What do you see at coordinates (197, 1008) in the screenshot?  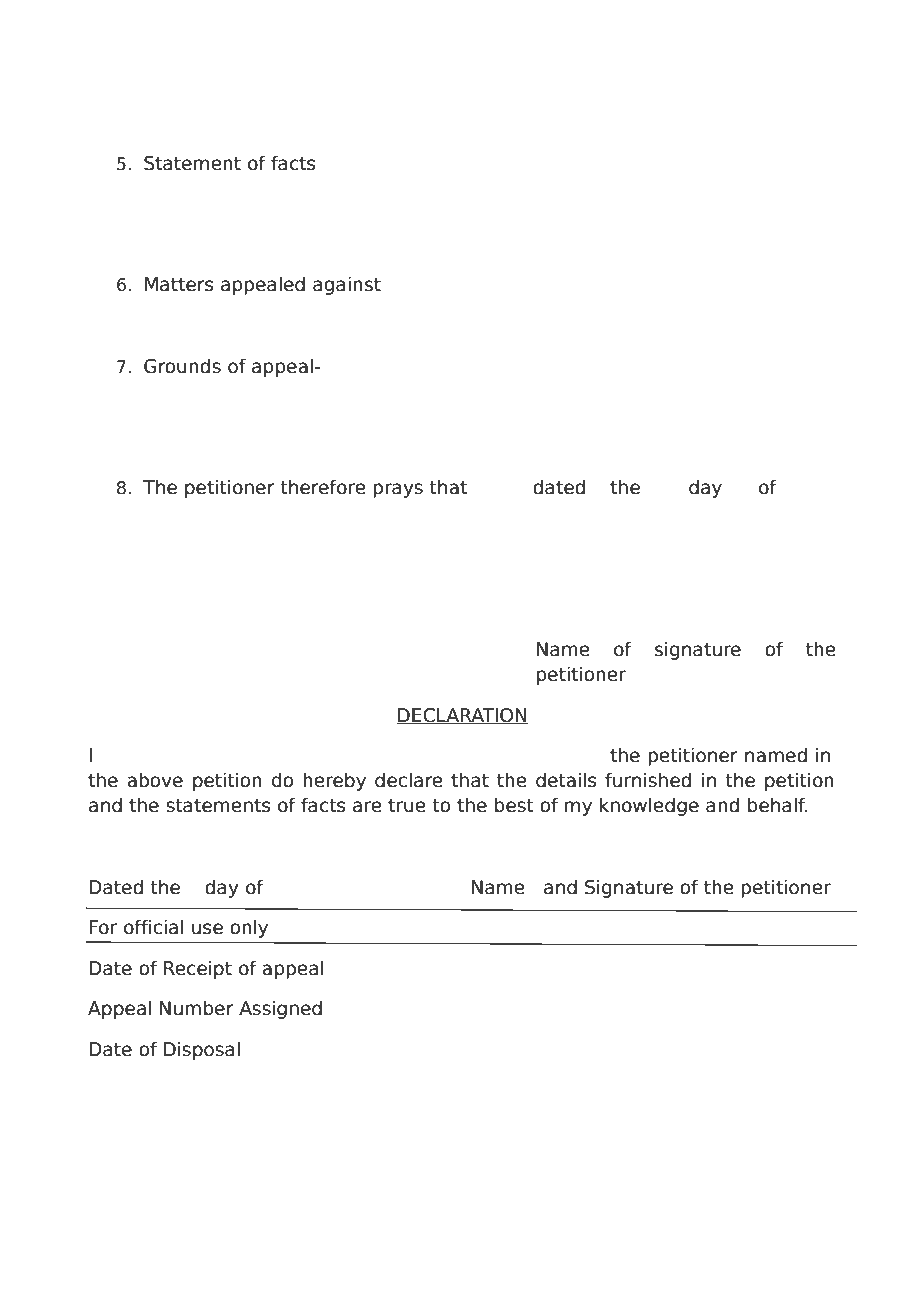 I see `Number` at bounding box center [197, 1008].
